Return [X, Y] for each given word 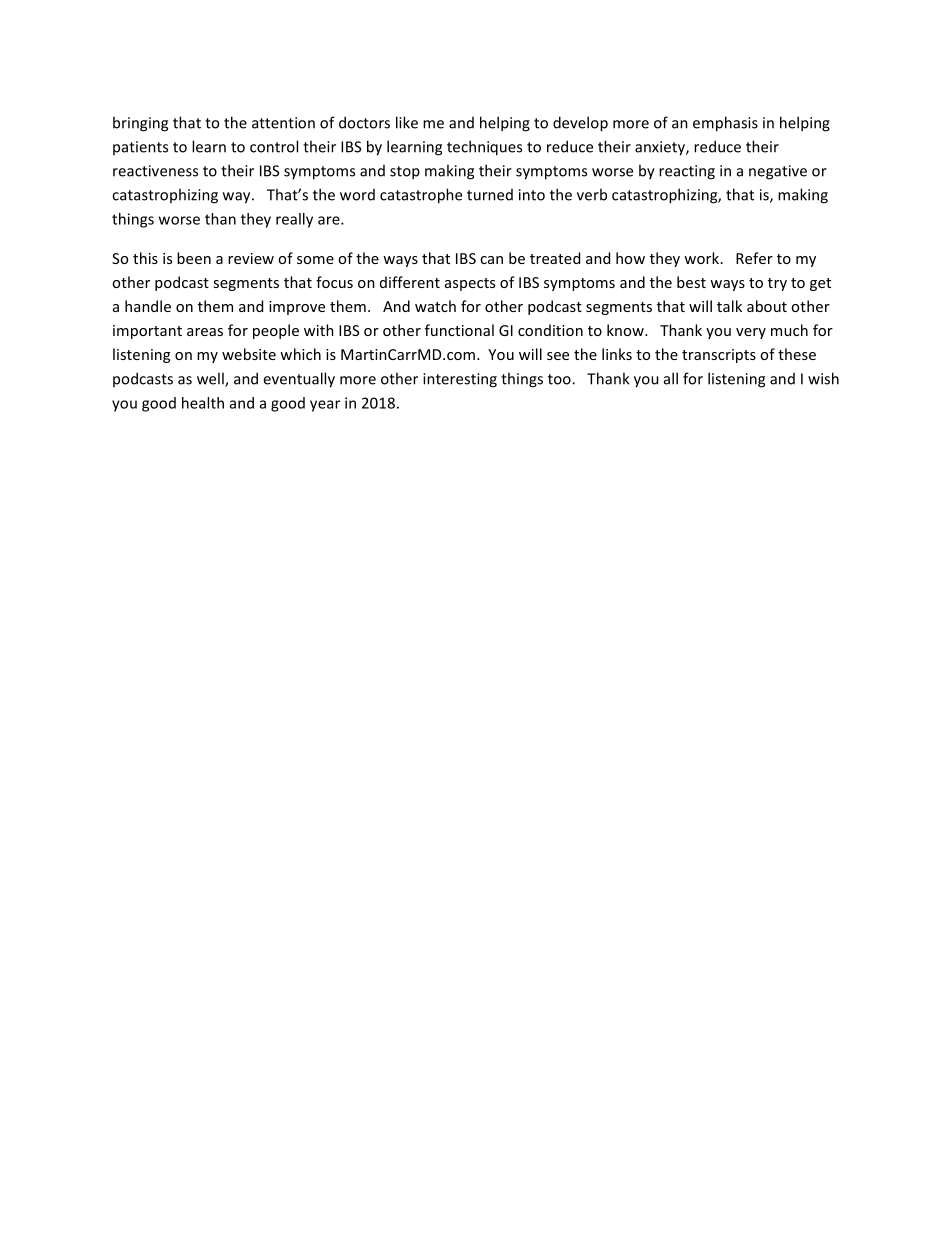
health [203, 403]
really [294, 220]
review [251, 258]
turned [490, 195]
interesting [460, 380]
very [751, 333]
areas [205, 332]
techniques [484, 148]
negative [778, 172]
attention [283, 123]
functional [459, 330]
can [491, 260]
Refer [754, 258]
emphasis [725, 124]
